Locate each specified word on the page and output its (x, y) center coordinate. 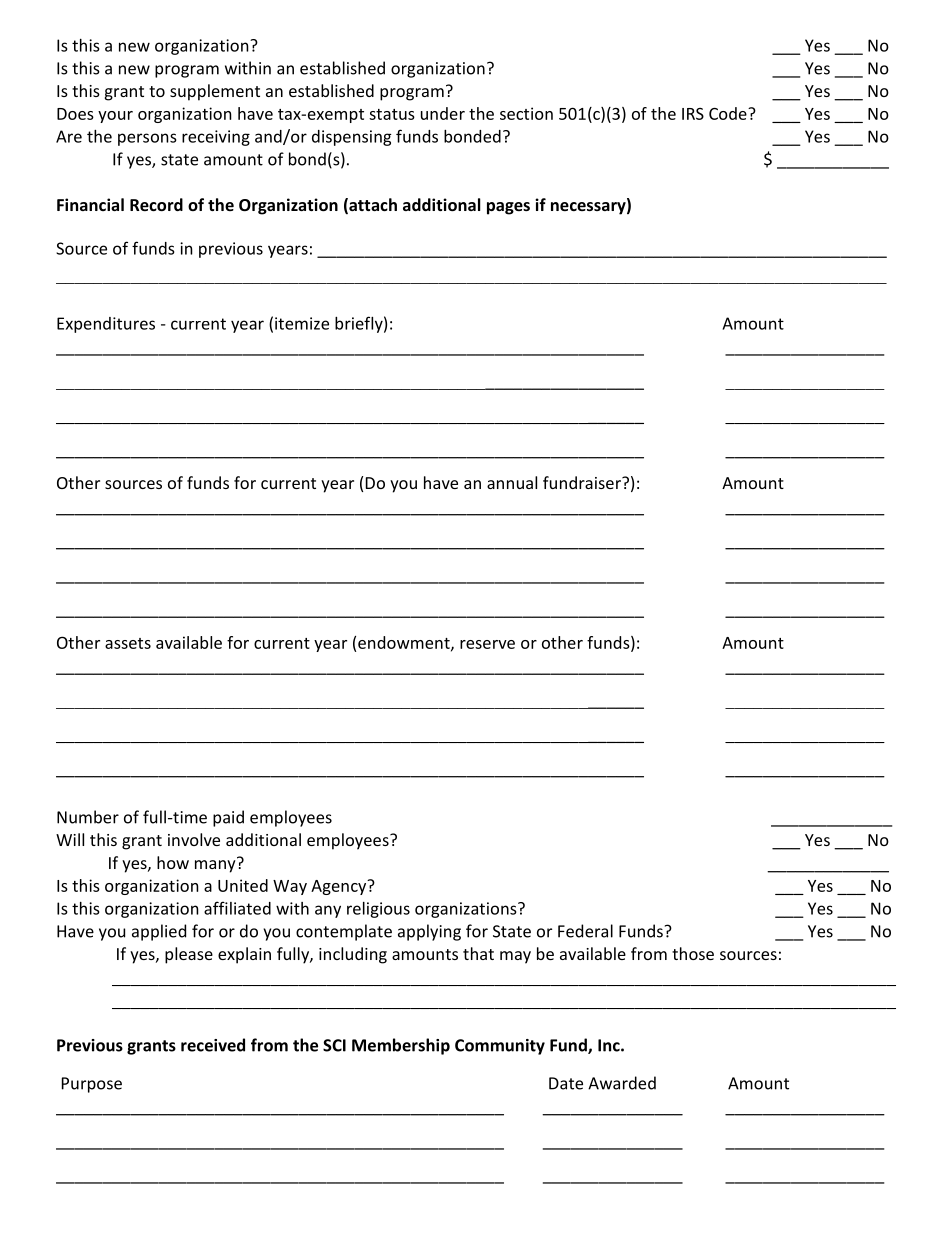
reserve (487, 644)
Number (88, 817)
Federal (585, 931)
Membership (401, 1046)
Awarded (622, 1083)
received (213, 1045)
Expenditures (106, 325)
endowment (405, 643)
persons (147, 139)
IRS (693, 114)
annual (512, 482)
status (392, 114)
